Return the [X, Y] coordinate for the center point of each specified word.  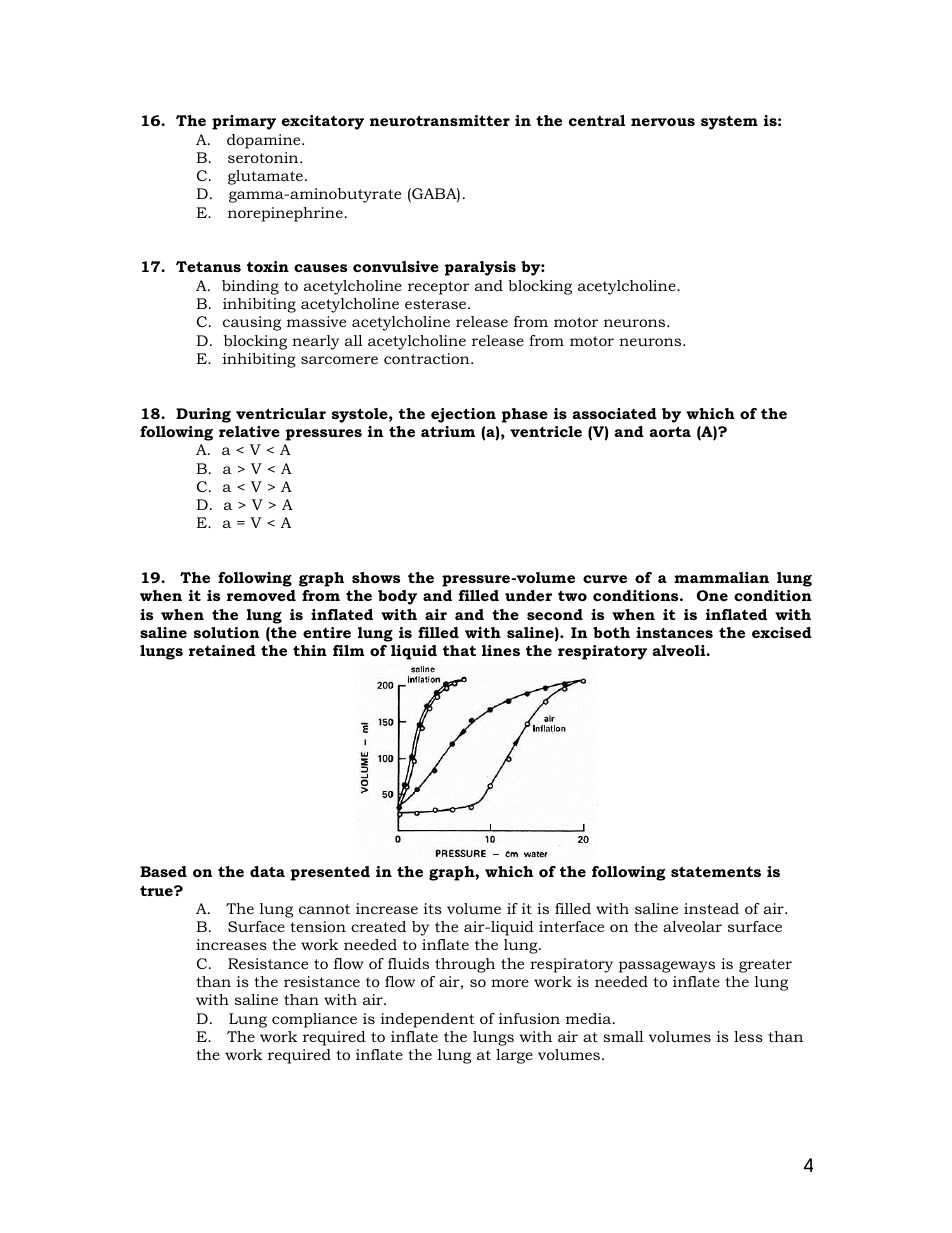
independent [428, 1020]
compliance [314, 1020]
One [712, 595]
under [528, 595]
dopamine [265, 141]
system [729, 123]
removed [261, 595]
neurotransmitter [440, 120]
